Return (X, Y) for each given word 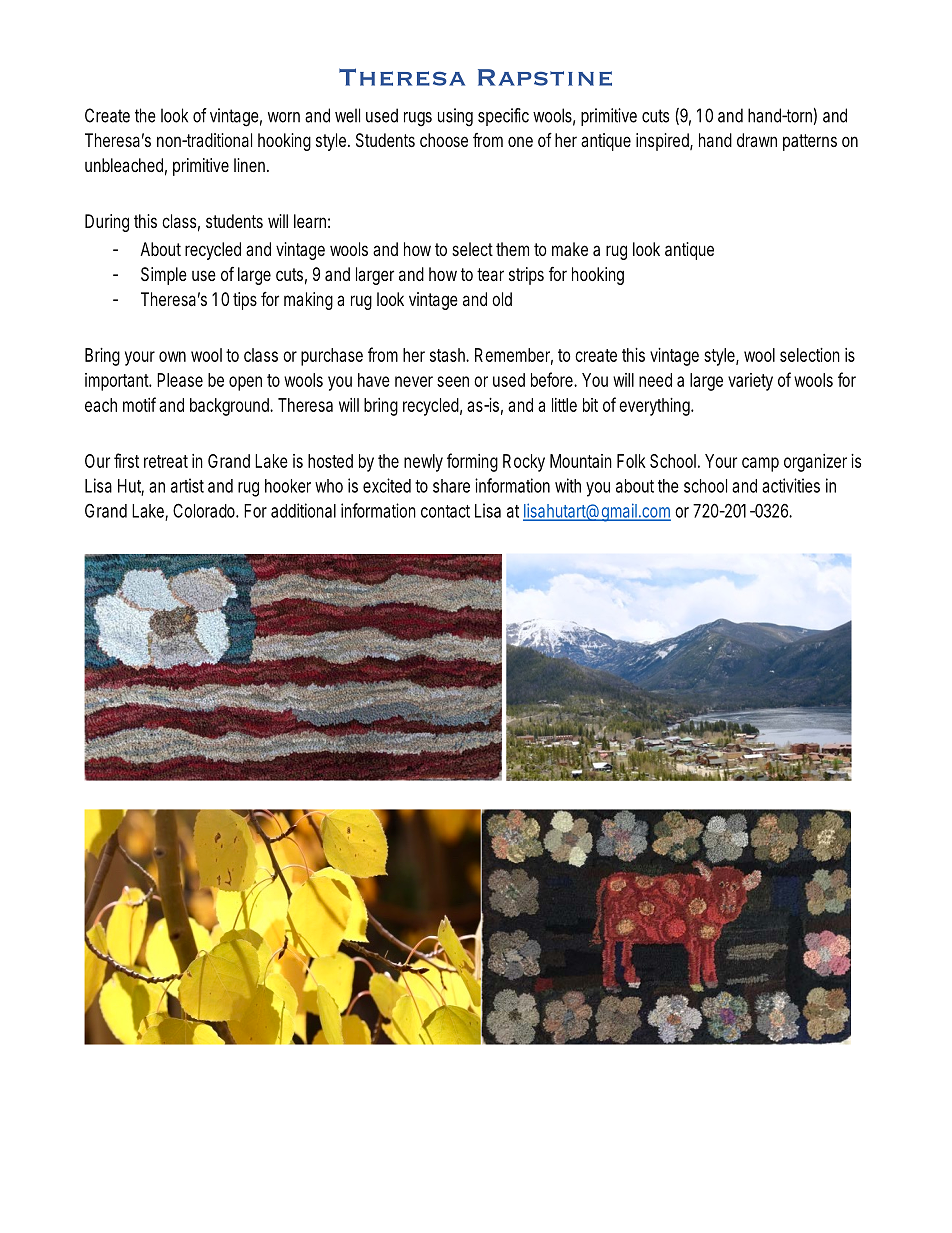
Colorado (205, 510)
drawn (757, 140)
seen (453, 381)
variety (750, 382)
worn (284, 117)
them (512, 249)
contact (445, 511)
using (455, 117)
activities (791, 485)
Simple (164, 276)
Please (180, 380)
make (570, 249)
